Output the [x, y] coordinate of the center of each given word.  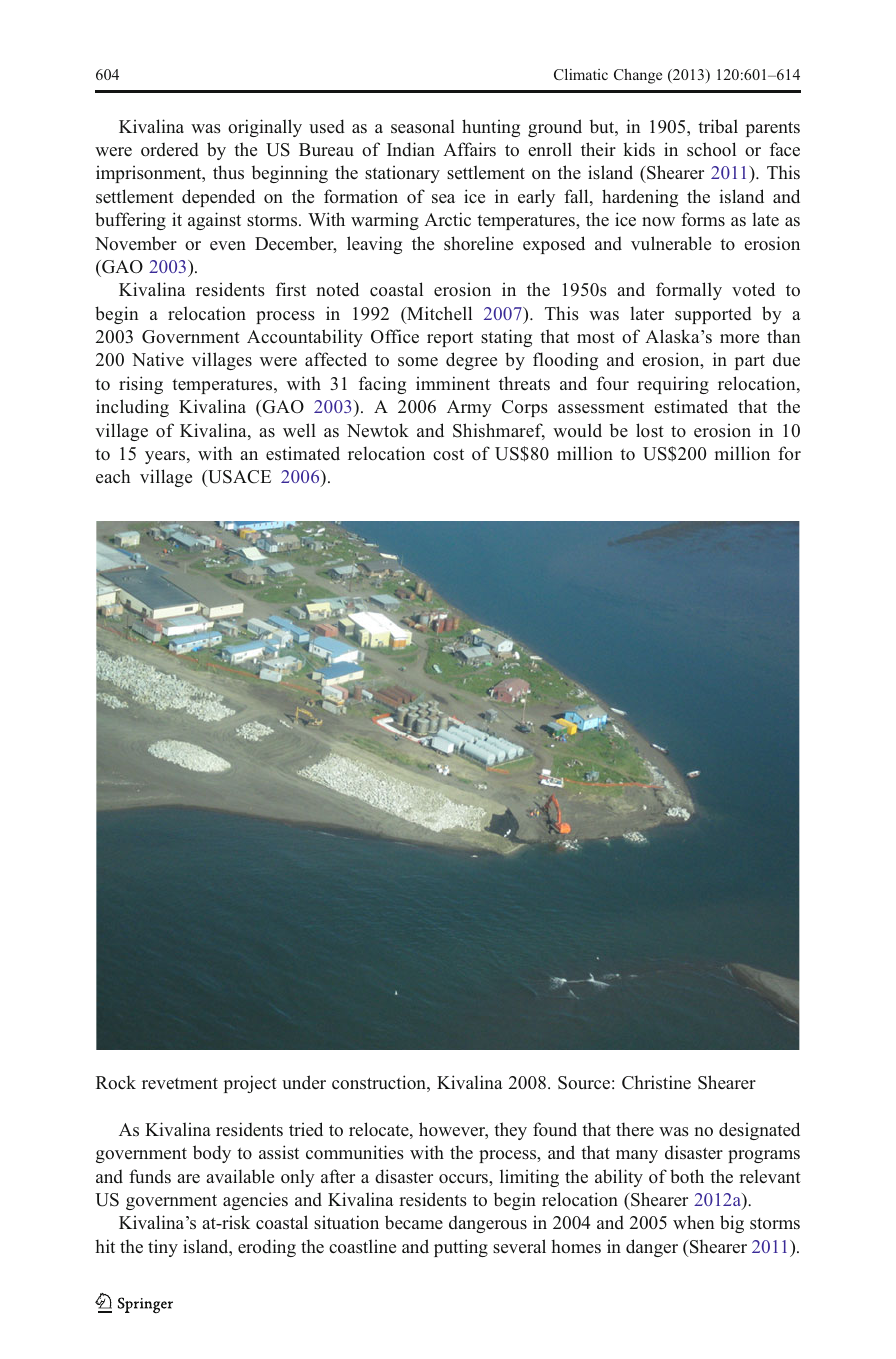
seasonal [423, 126]
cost [448, 455]
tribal [718, 126]
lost [650, 430]
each [113, 476]
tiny [163, 1248]
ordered [170, 149]
